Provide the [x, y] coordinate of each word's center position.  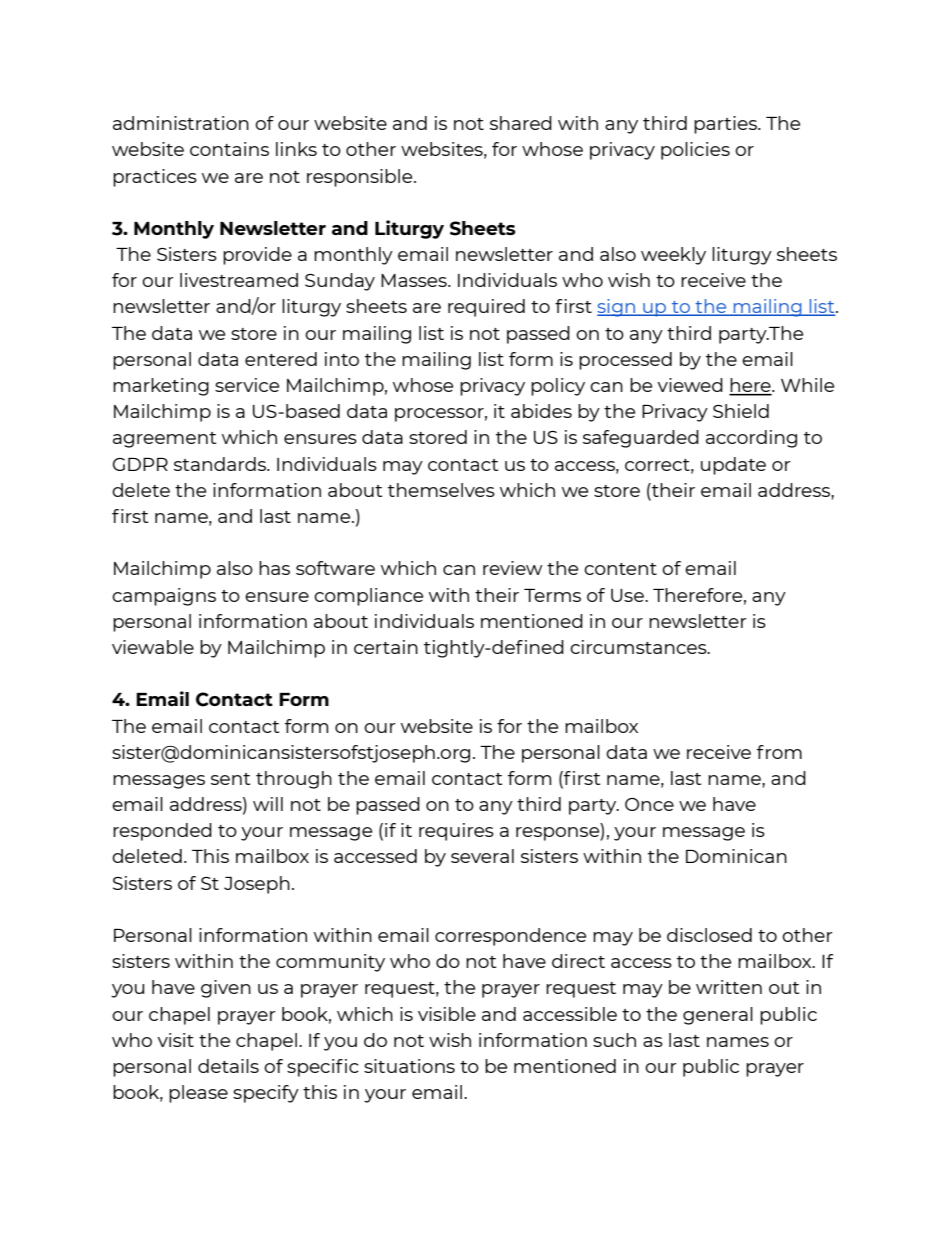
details [228, 1066]
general [718, 1016]
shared [521, 123]
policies [695, 151]
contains [229, 149]
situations [409, 1066]
